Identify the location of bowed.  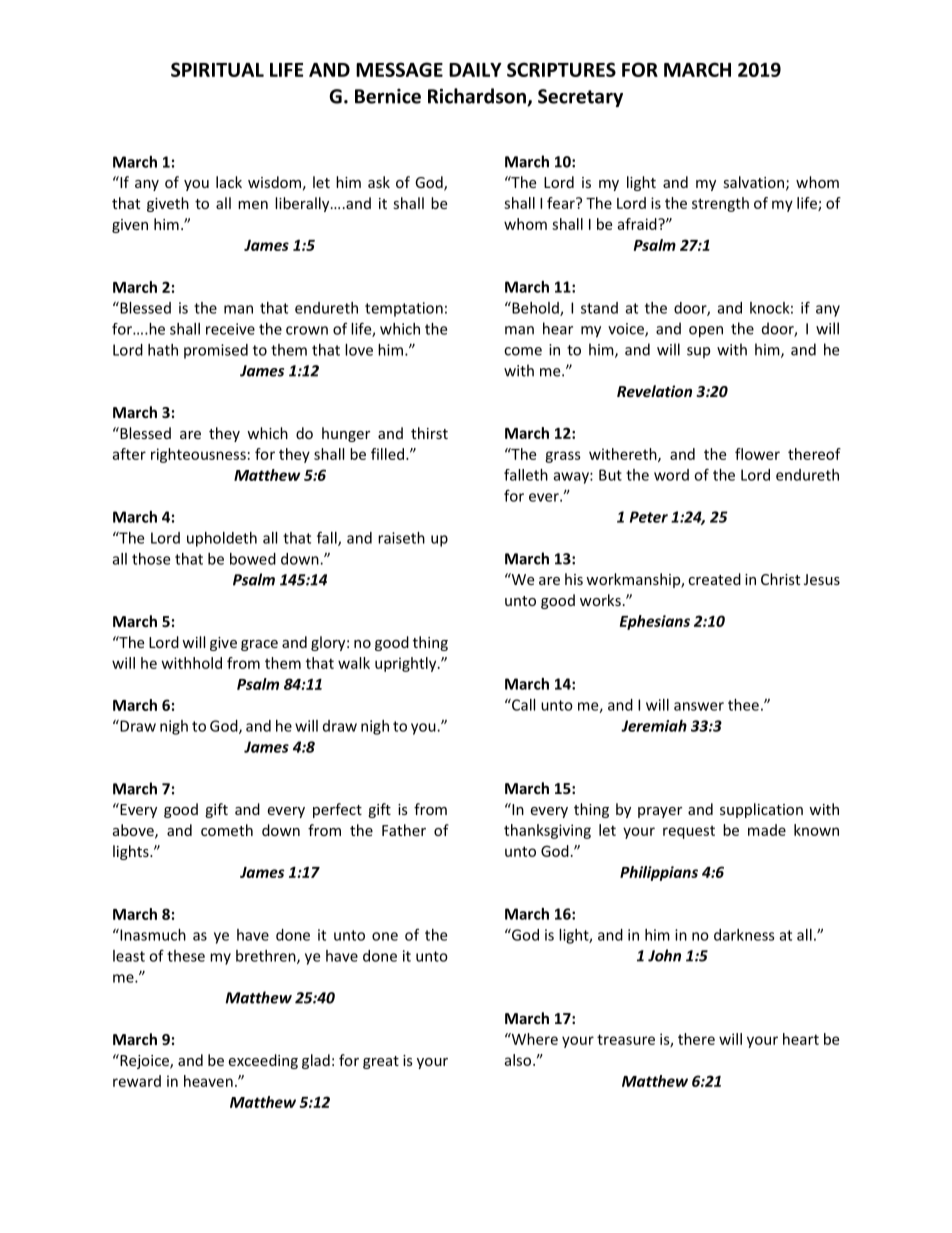
(253, 559).
